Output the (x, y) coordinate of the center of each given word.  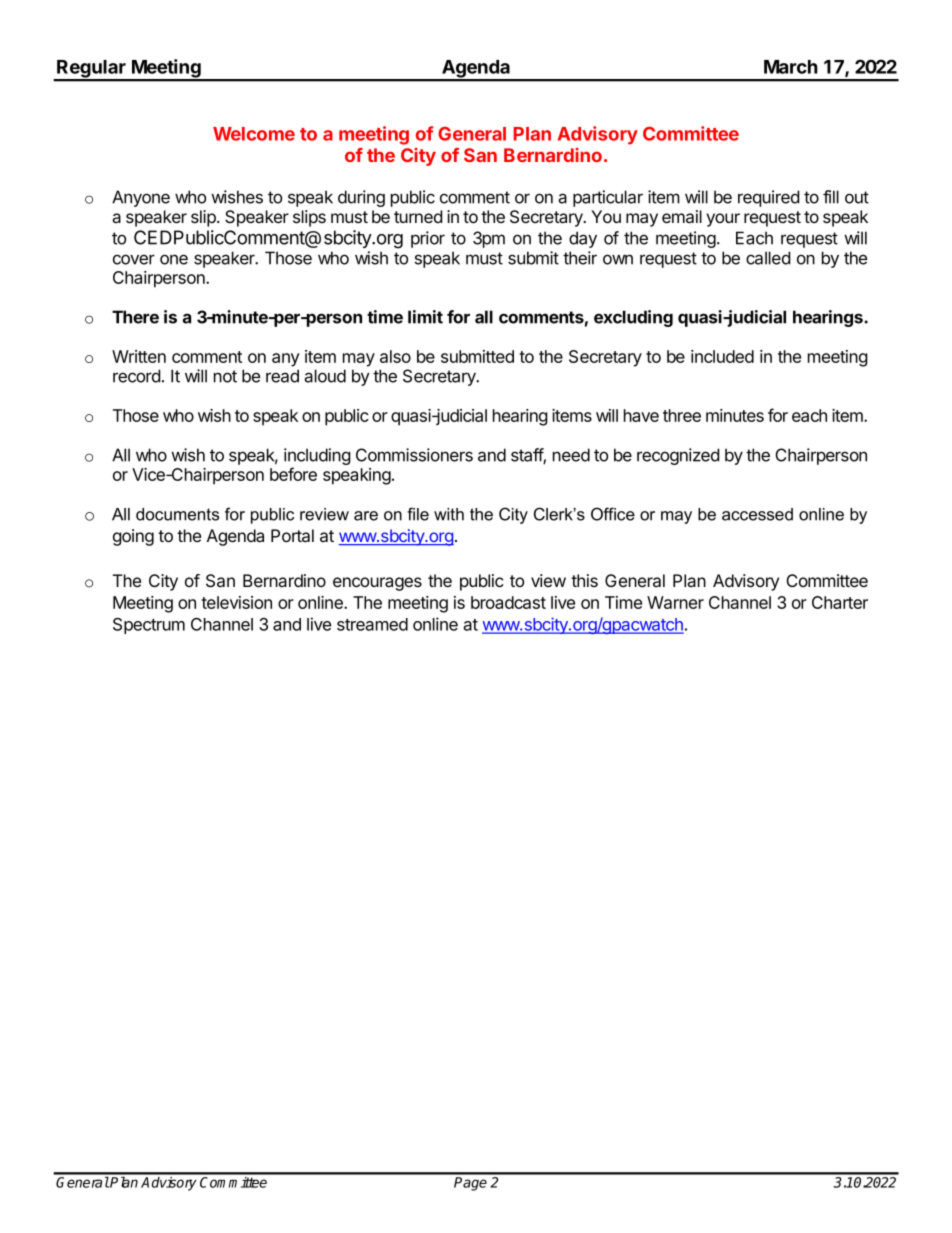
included (722, 356)
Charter (840, 602)
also (395, 356)
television (236, 602)
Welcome (254, 134)
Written (139, 356)
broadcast (508, 602)
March (791, 67)
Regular (91, 70)
